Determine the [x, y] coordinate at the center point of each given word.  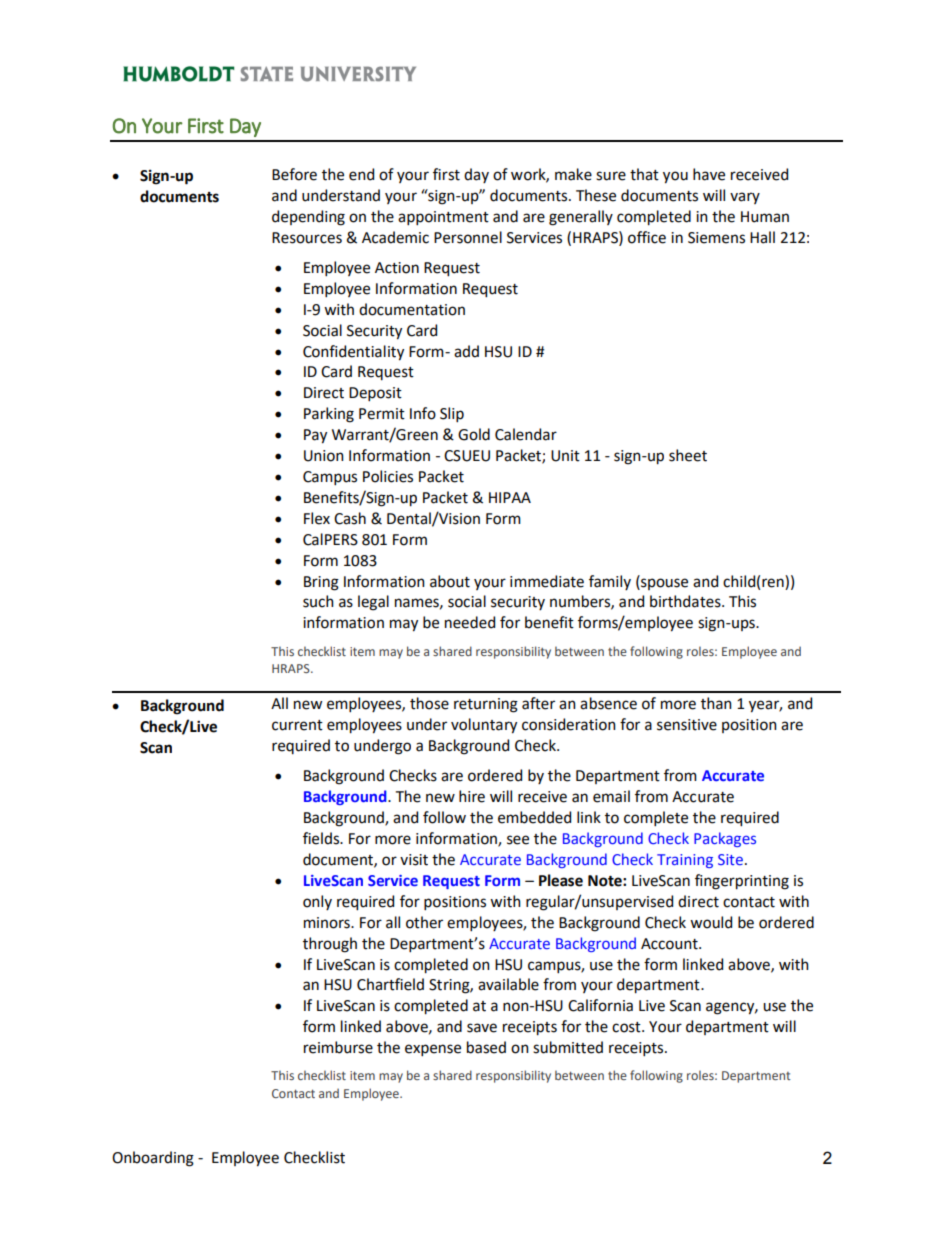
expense [433, 1050]
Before [294, 174]
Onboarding [153, 1159]
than [716, 703]
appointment [443, 218]
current [297, 725]
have [709, 174]
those [429, 703]
